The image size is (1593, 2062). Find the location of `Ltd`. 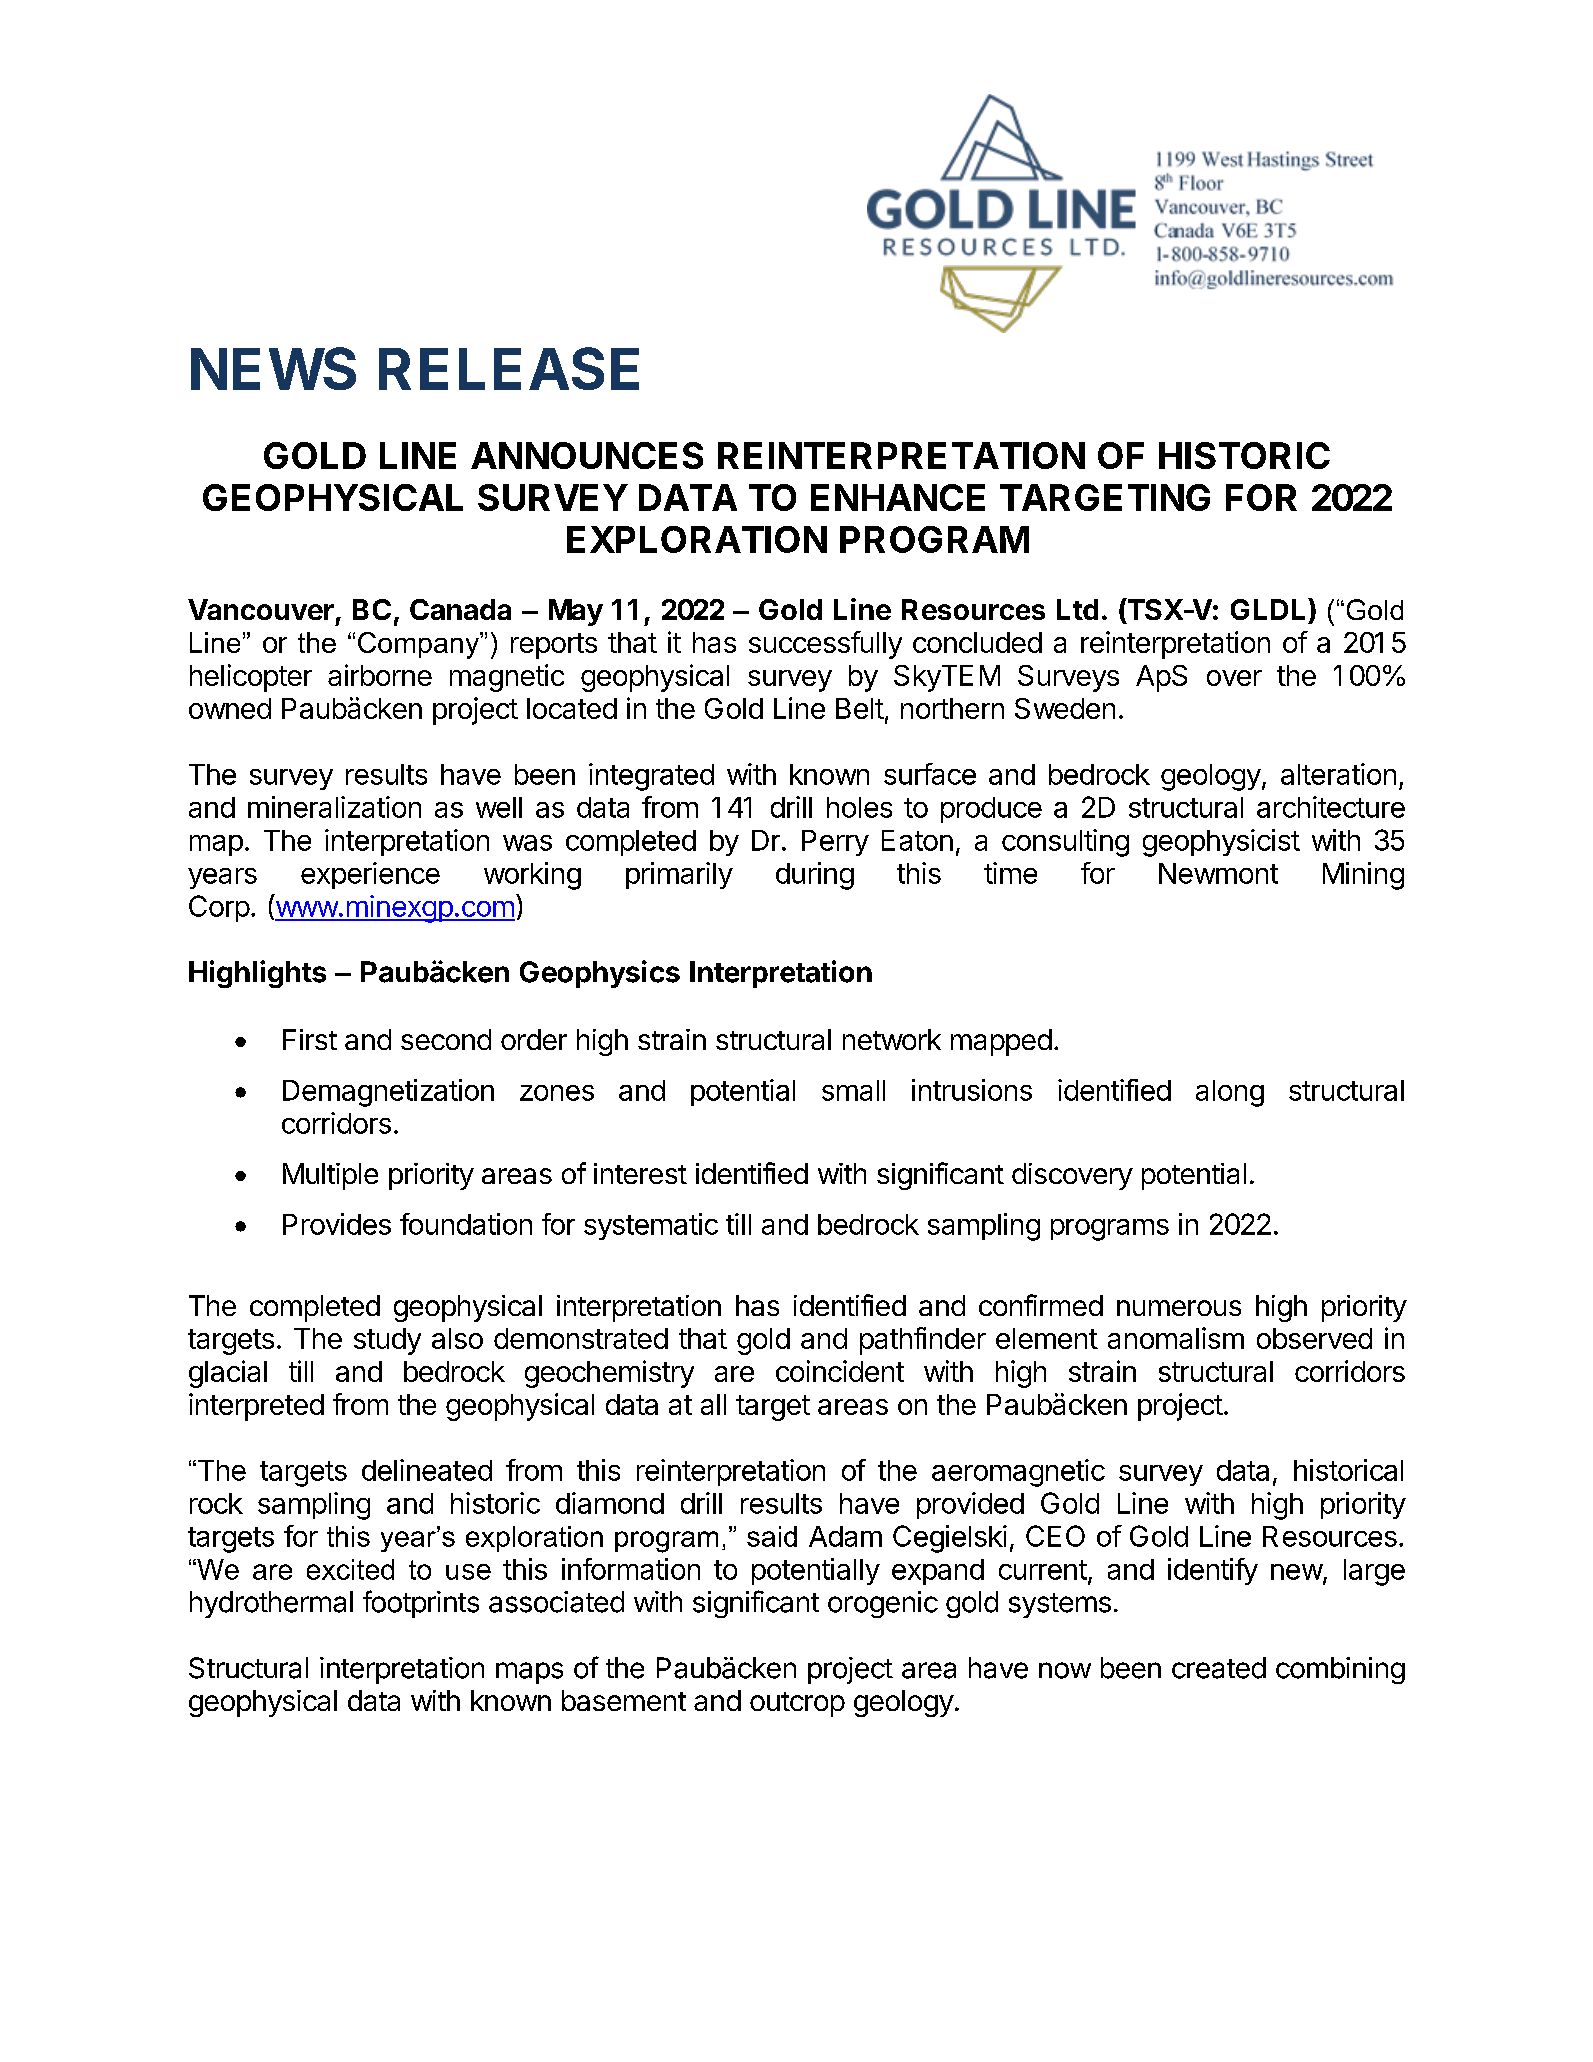

Ltd is located at coordinates (1077, 609).
